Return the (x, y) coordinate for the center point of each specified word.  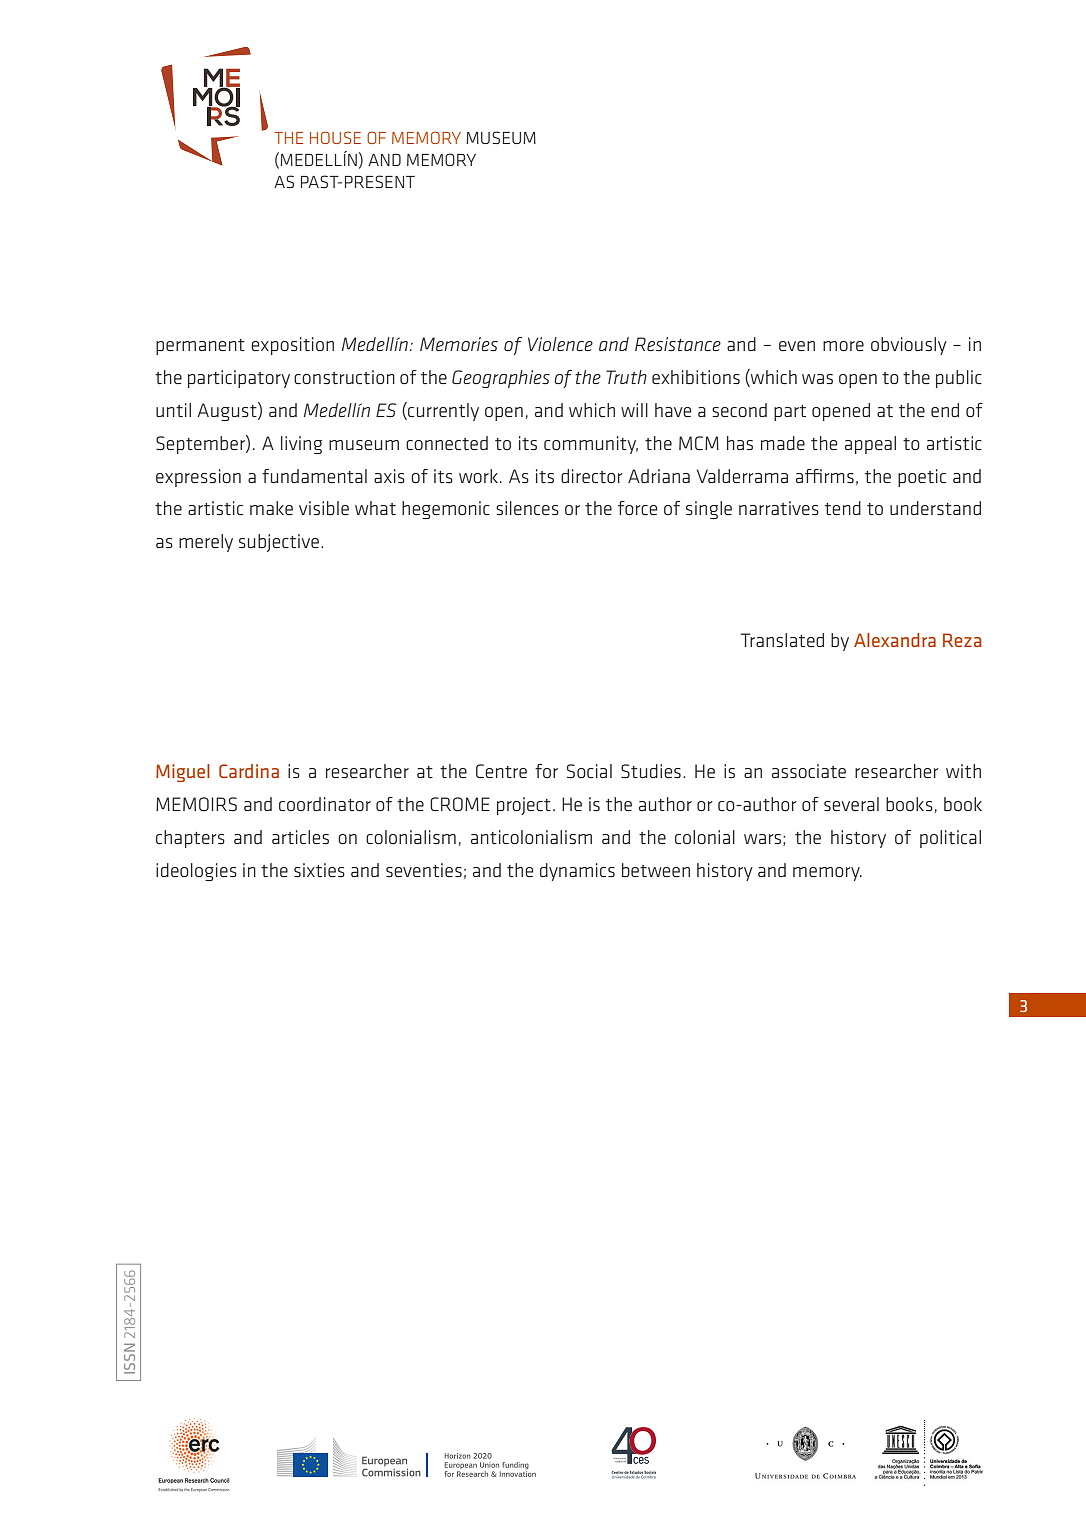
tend (843, 508)
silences (527, 508)
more (843, 346)
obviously (909, 346)
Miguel (183, 773)
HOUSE (335, 137)
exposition (292, 346)
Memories (459, 344)
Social (589, 771)
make (271, 508)
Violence (560, 344)
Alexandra (895, 640)
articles (300, 837)
